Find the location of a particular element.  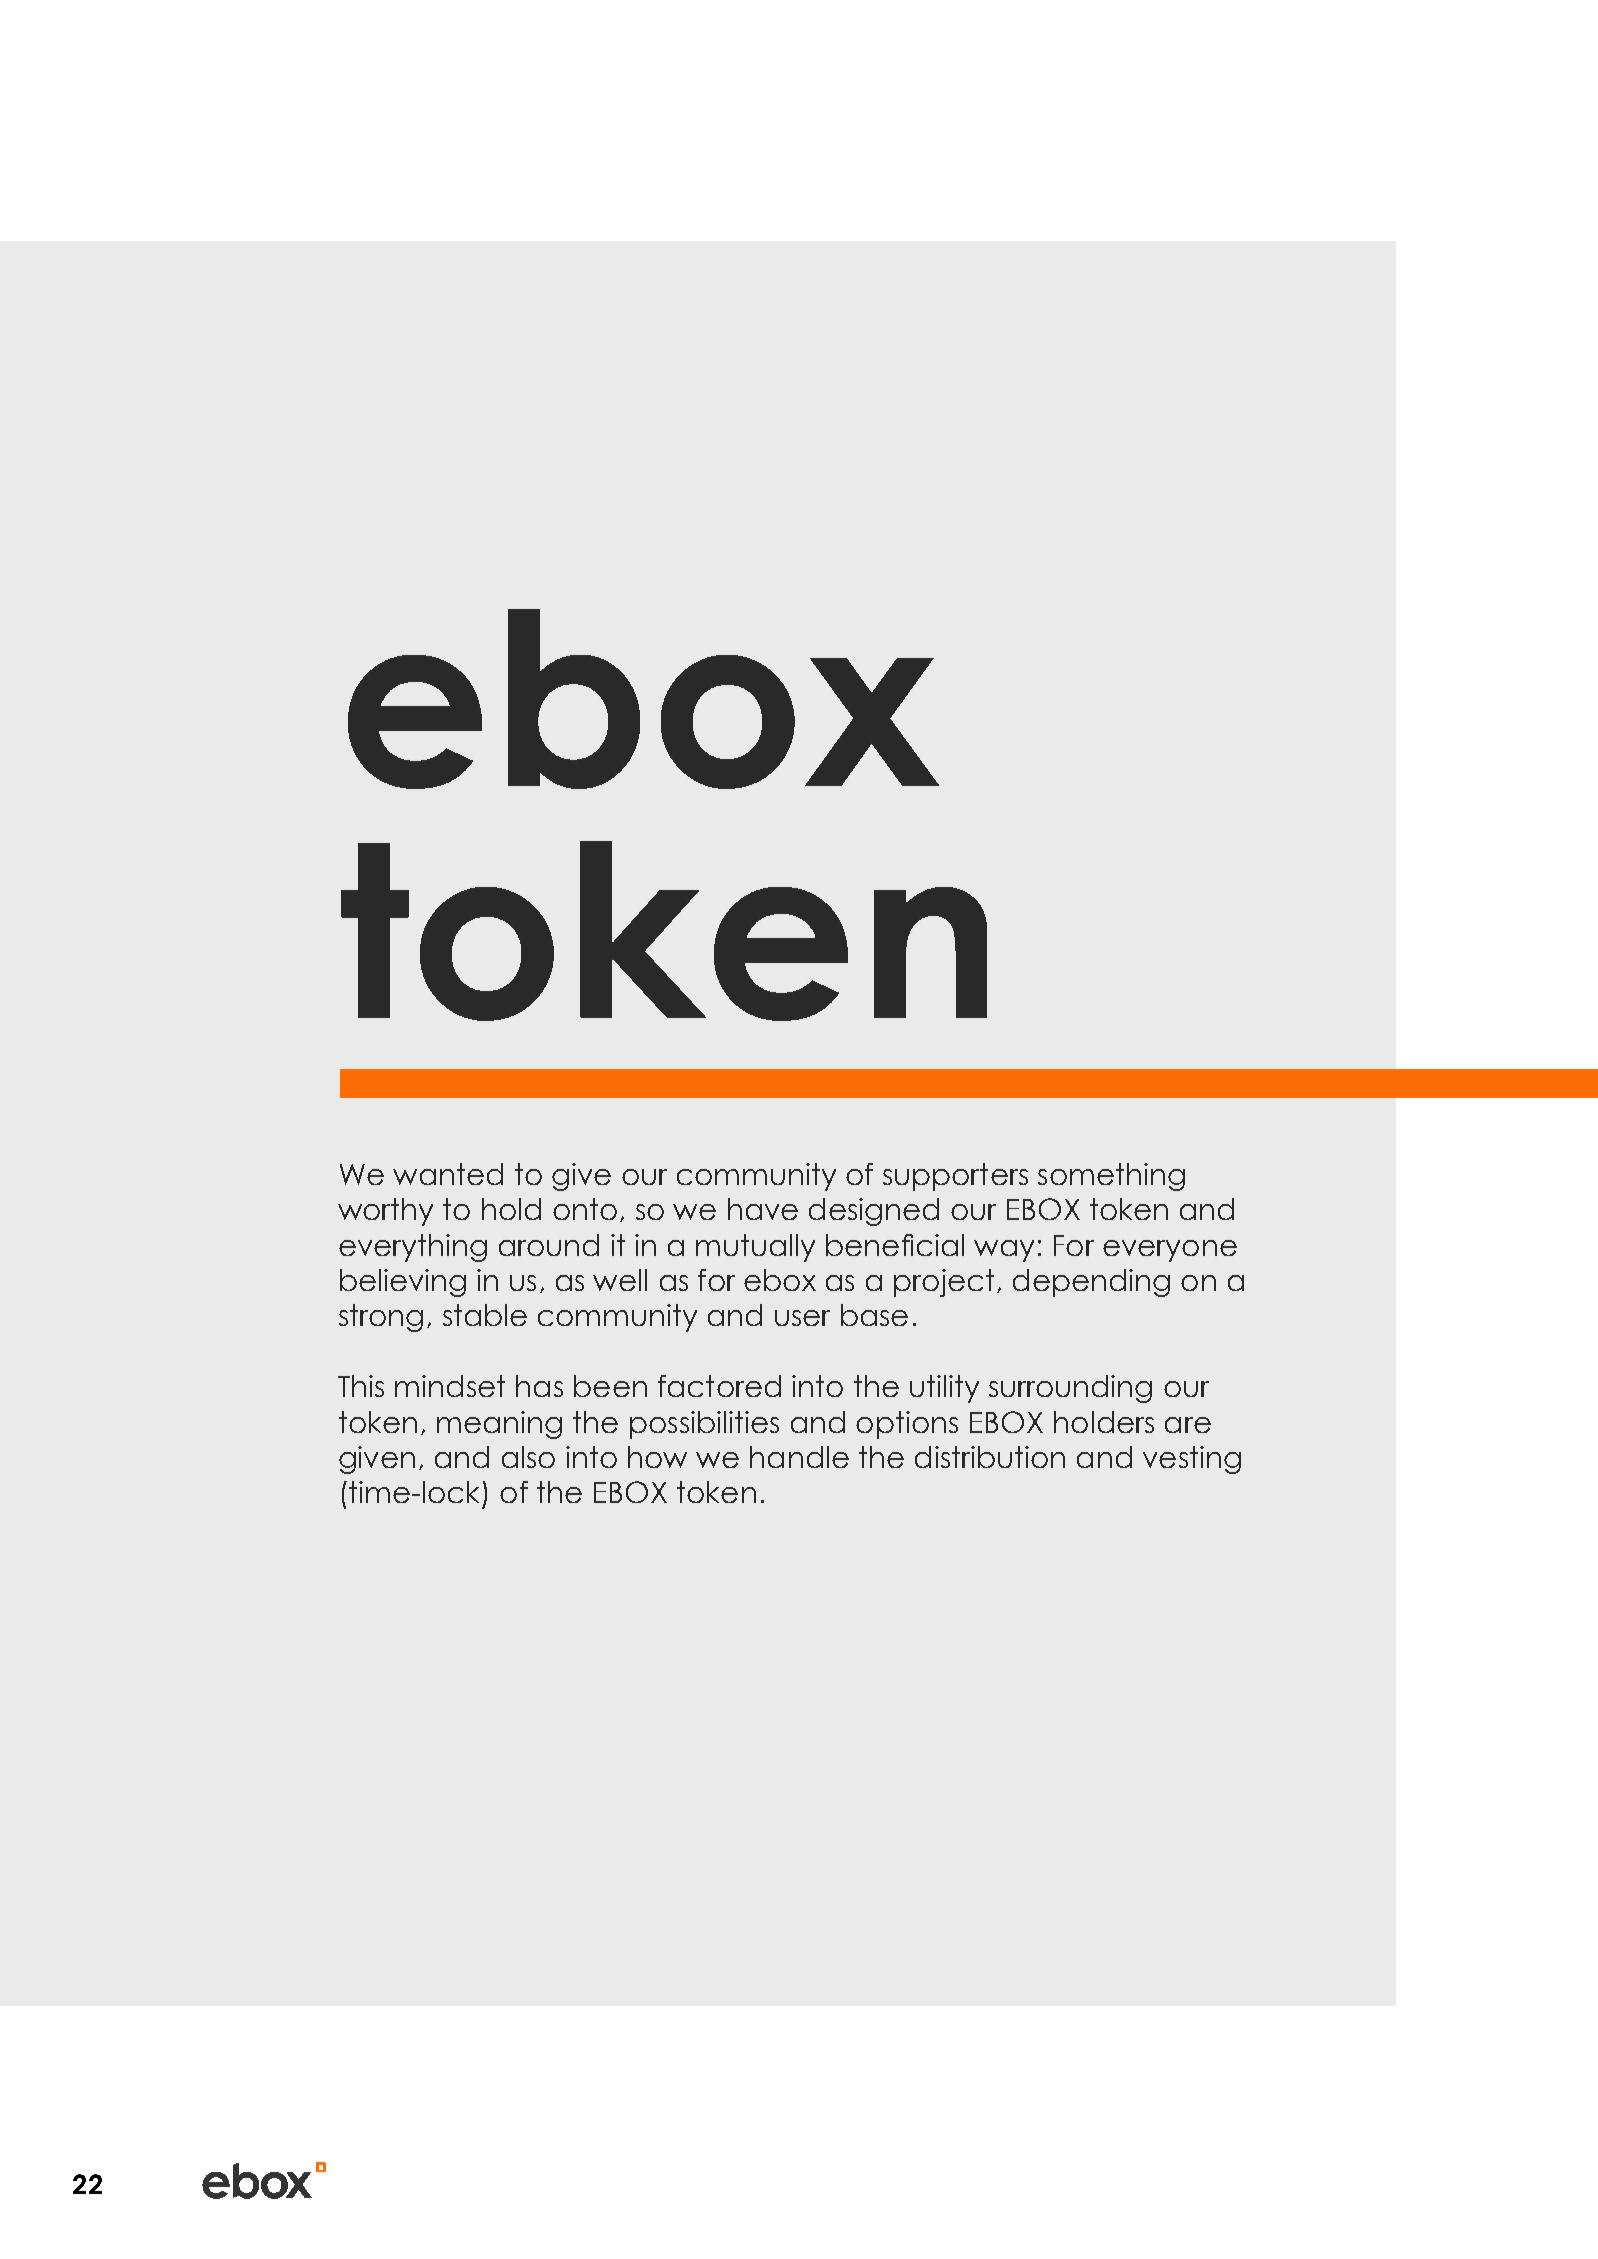

factored is located at coordinates (719, 1386).
